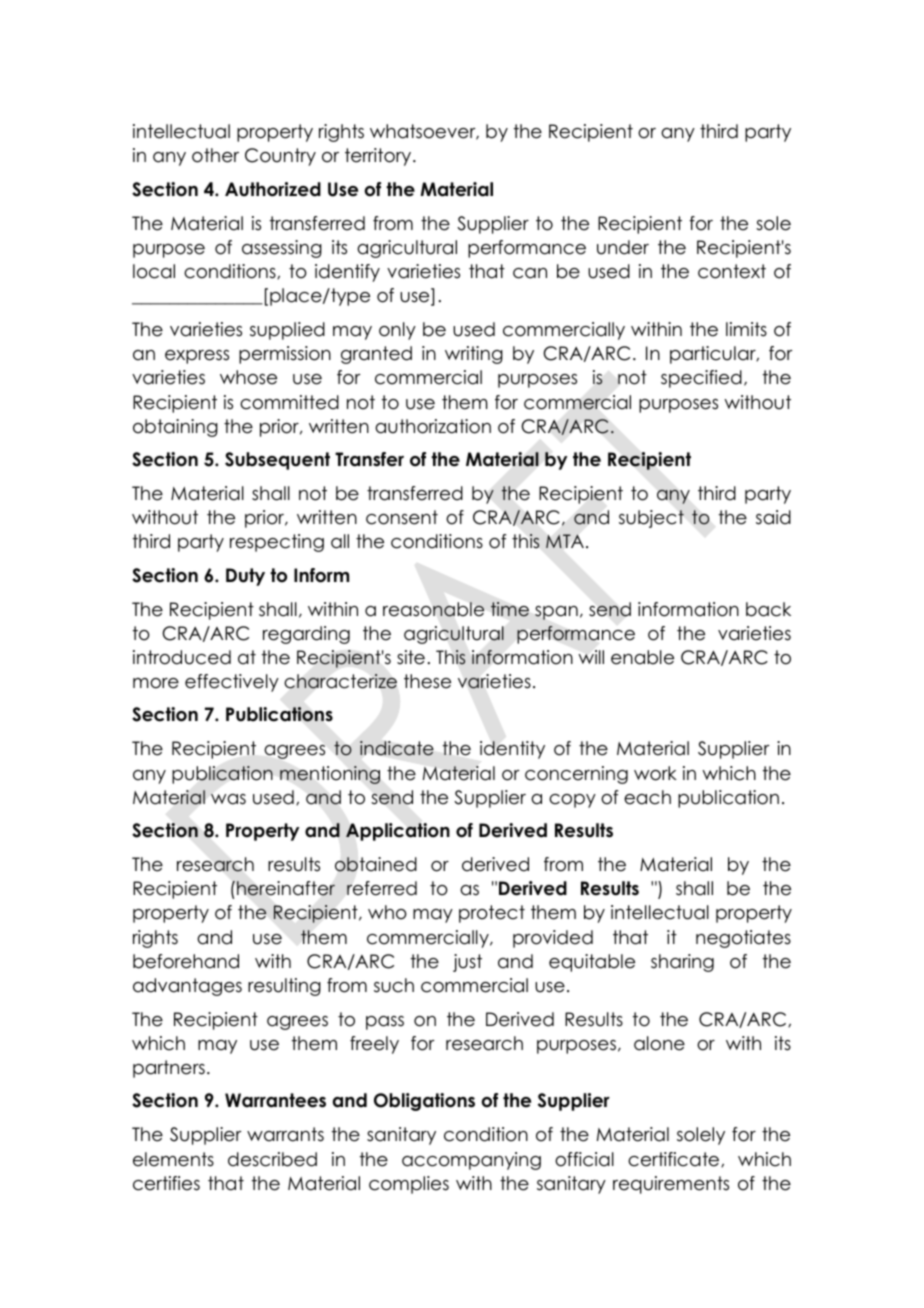 This image has height=1308, width=924. What do you see at coordinates (647, 797) in the image?
I see `each` at bounding box center [647, 797].
